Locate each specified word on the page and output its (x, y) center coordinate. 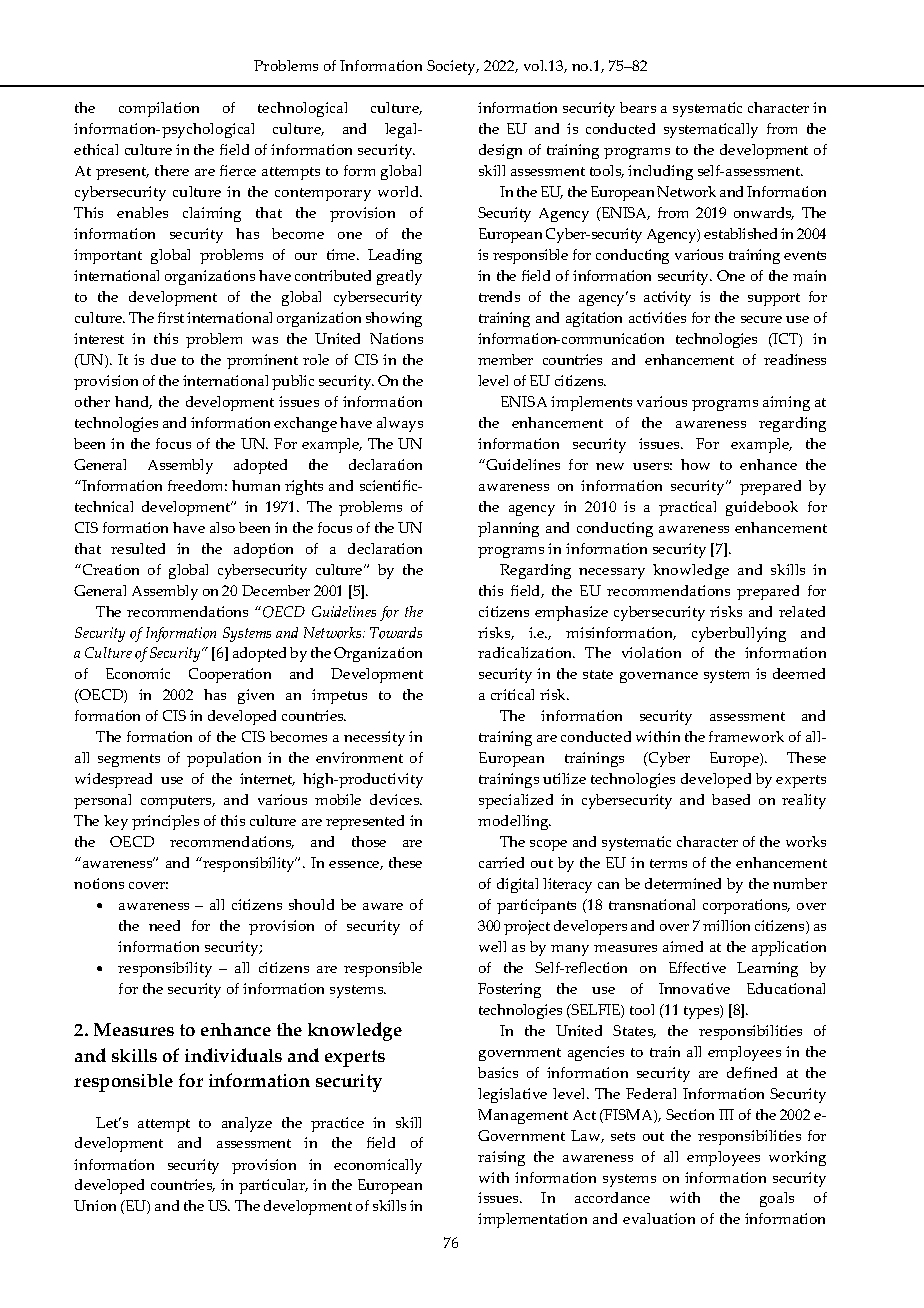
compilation (159, 109)
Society (452, 67)
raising (501, 1158)
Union (95, 1205)
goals (777, 1199)
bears (638, 107)
